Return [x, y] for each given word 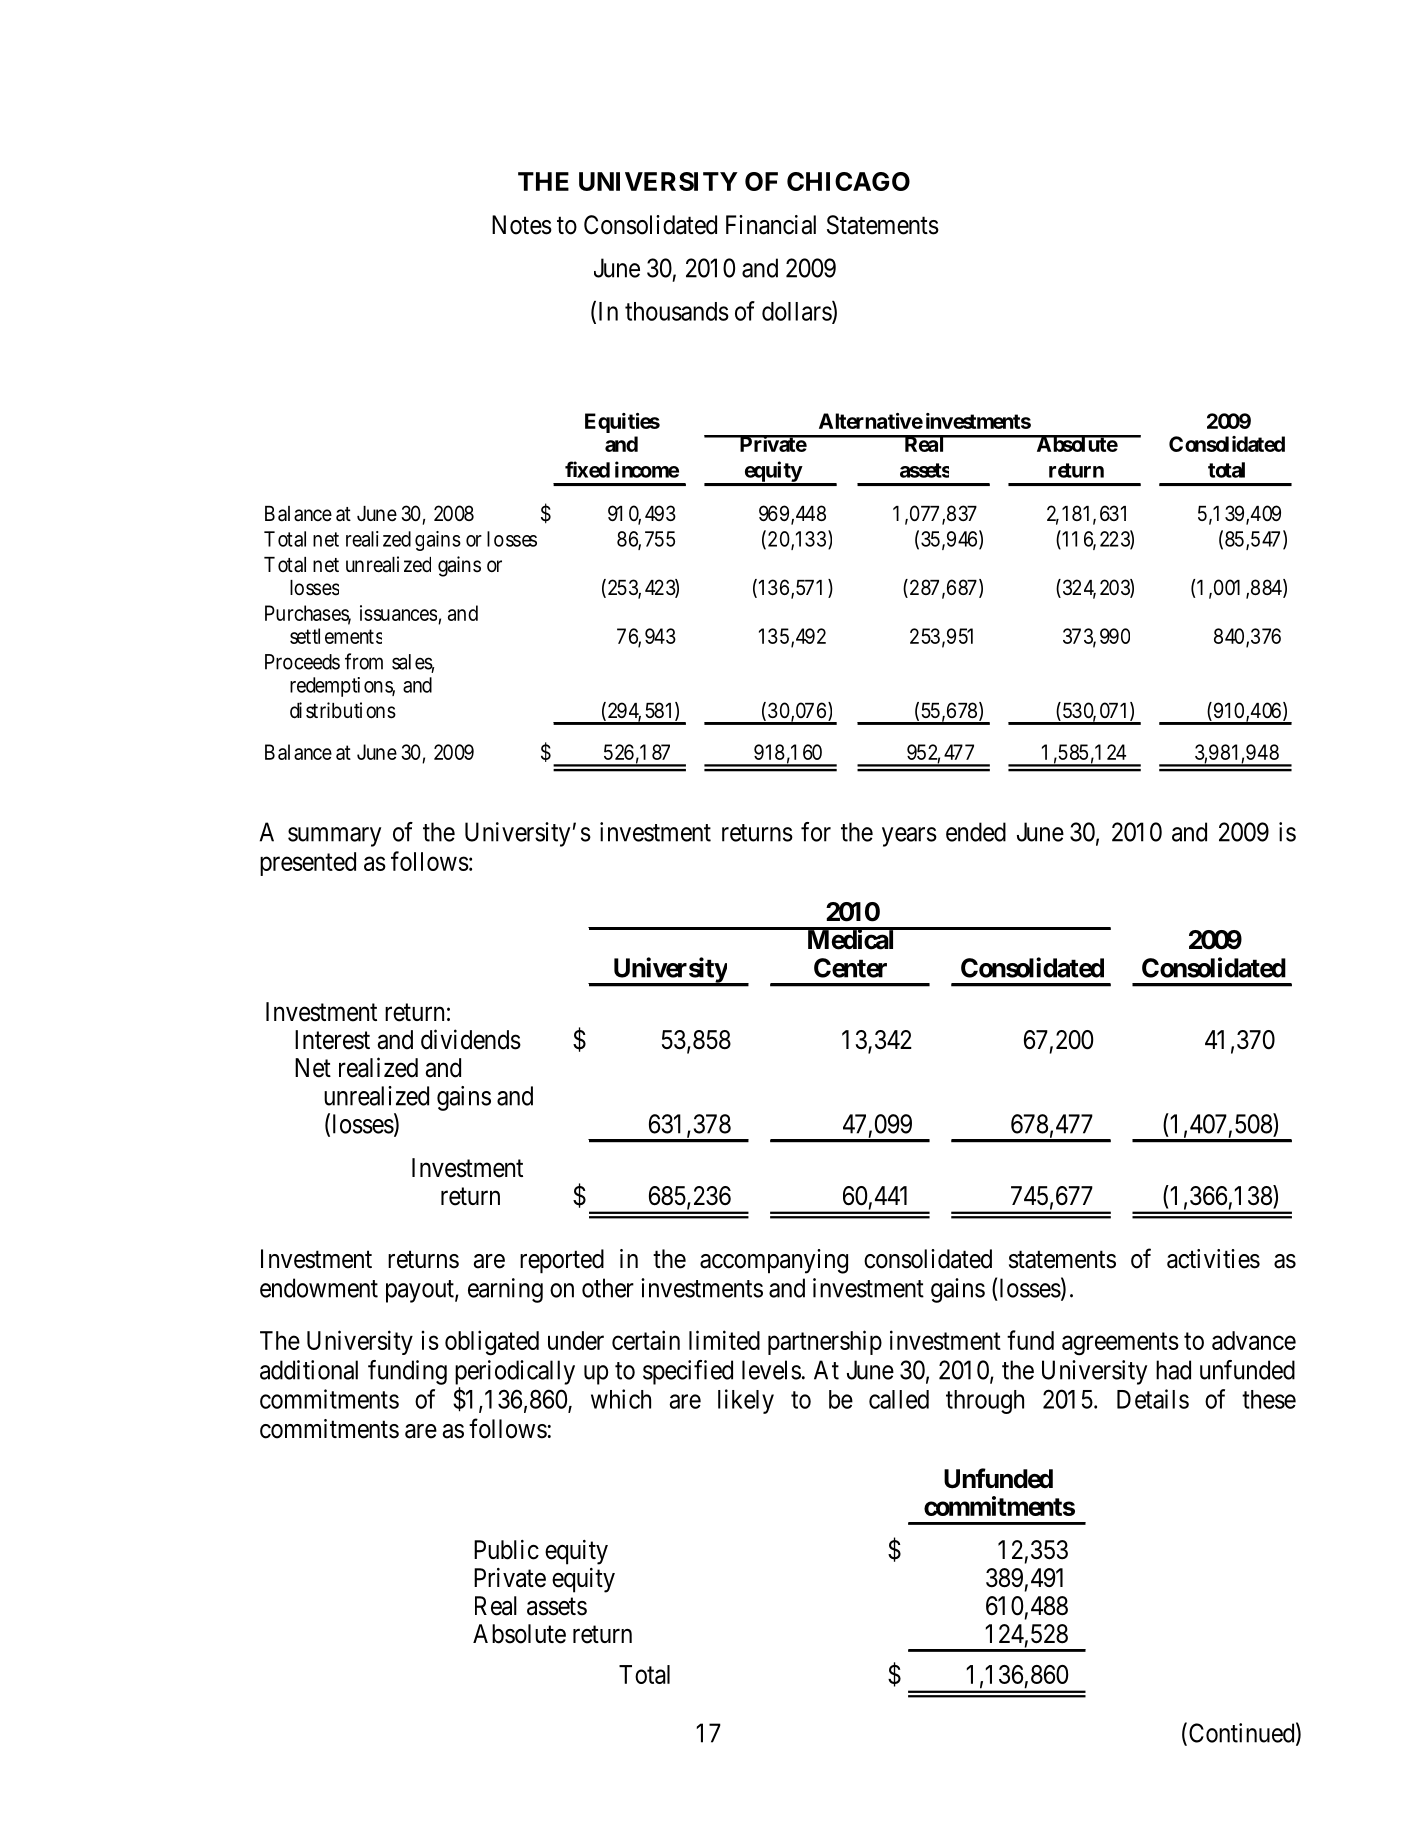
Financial [771, 225]
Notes [522, 225]
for [816, 832]
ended [976, 832]
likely [746, 1401]
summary [334, 837]
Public [506, 1550]
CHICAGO [848, 181]
